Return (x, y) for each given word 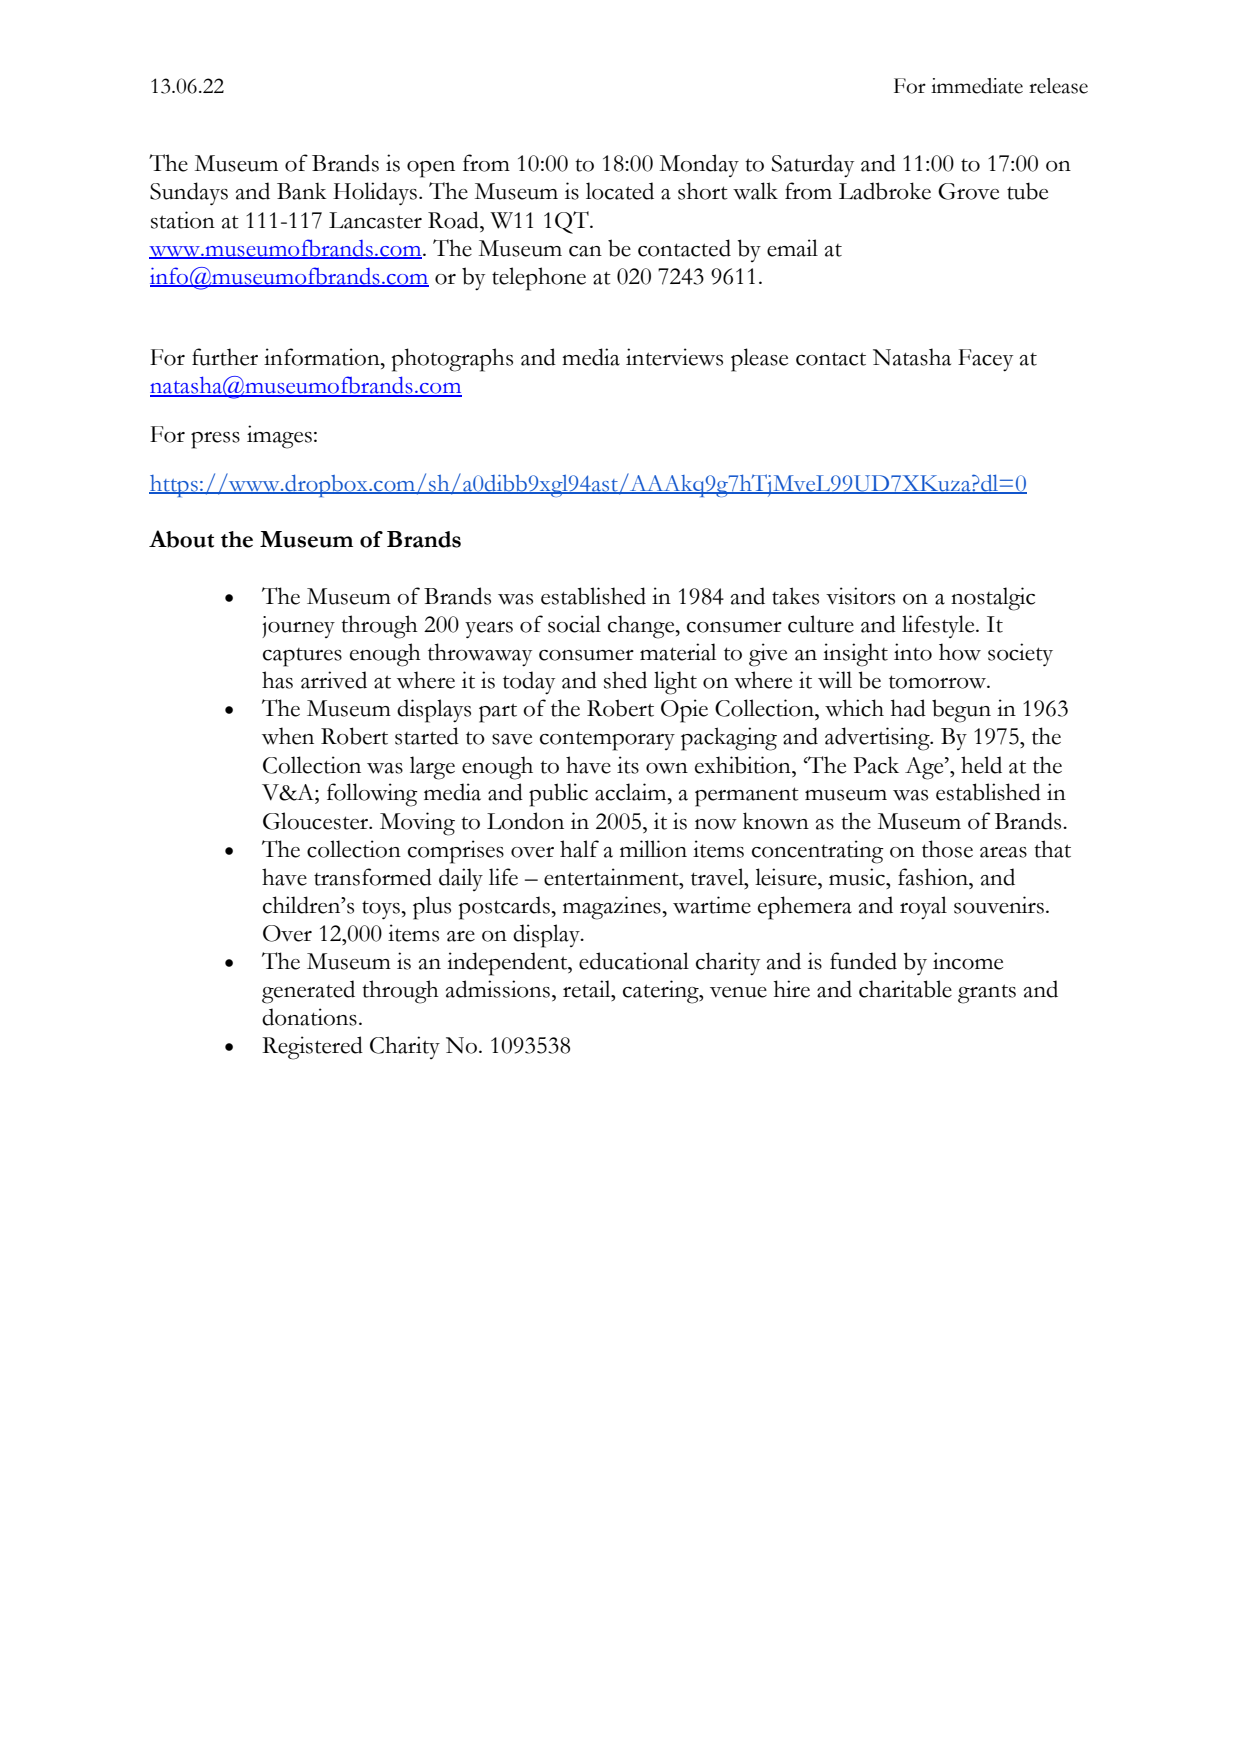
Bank (302, 191)
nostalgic (993, 599)
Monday (699, 165)
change (642, 627)
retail (588, 989)
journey (298, 627)
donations (309, 1017)
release (1058, 86)
